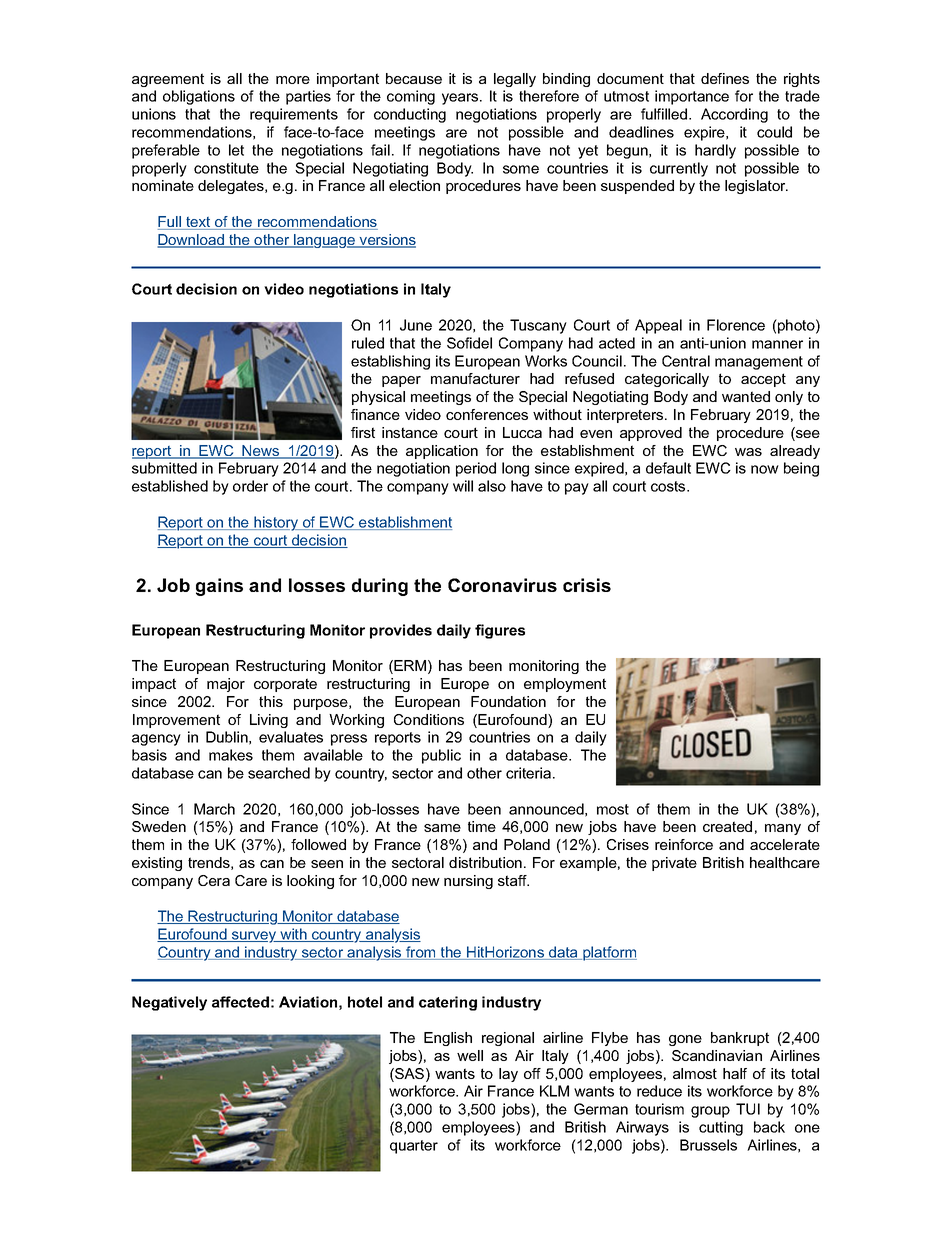  Describe the element at coordinates (441, 756) in the screenshot. I see `public` at that location.
